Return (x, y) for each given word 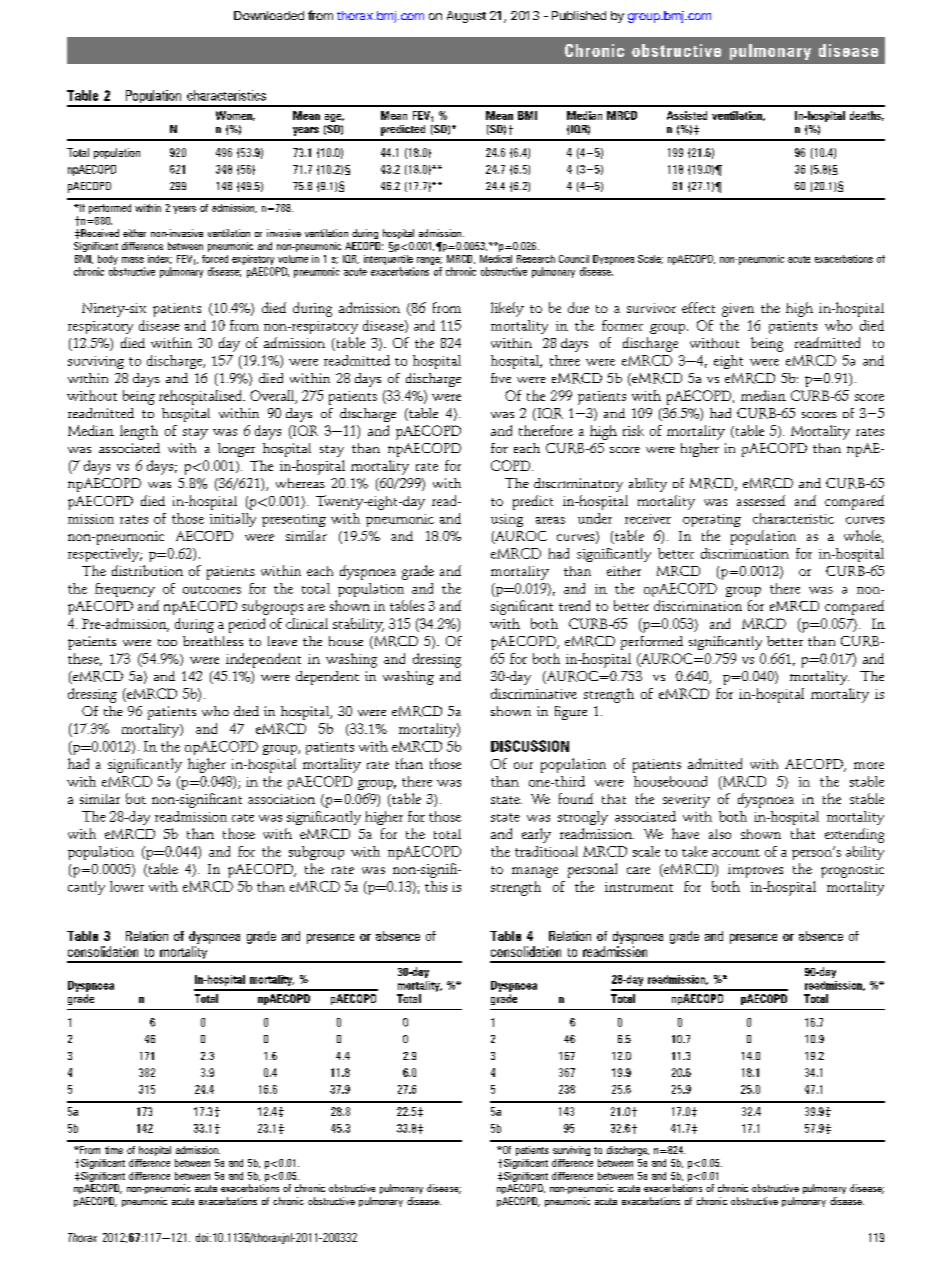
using (507, 520)
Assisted (687, 115)
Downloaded (269, 15)
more (869, 765)
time (114, 1150)
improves (755, 871)
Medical (496, 259)
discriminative (534, 693)
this (436, 886)
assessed (761, 500)
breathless (213, 641)
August (466, 17)
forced (215, 259)
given (738, 310)
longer (236, 450)
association (281, 799)
